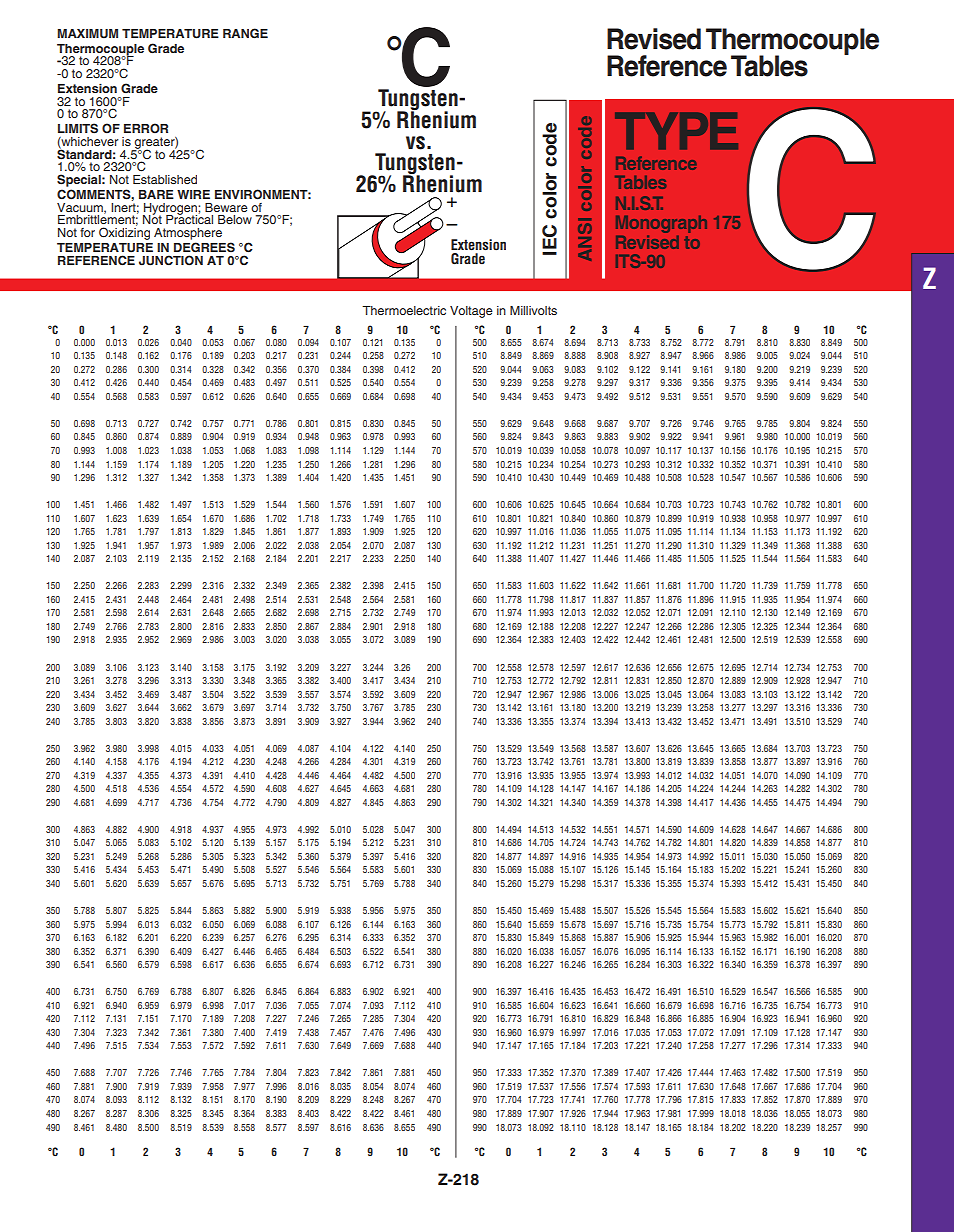 Image resolution: width=954 pixels, height=1232 pixels. What do you see at coordinates (235, 219) in the document?
I see `Below` at bounding box center [235, 219].
